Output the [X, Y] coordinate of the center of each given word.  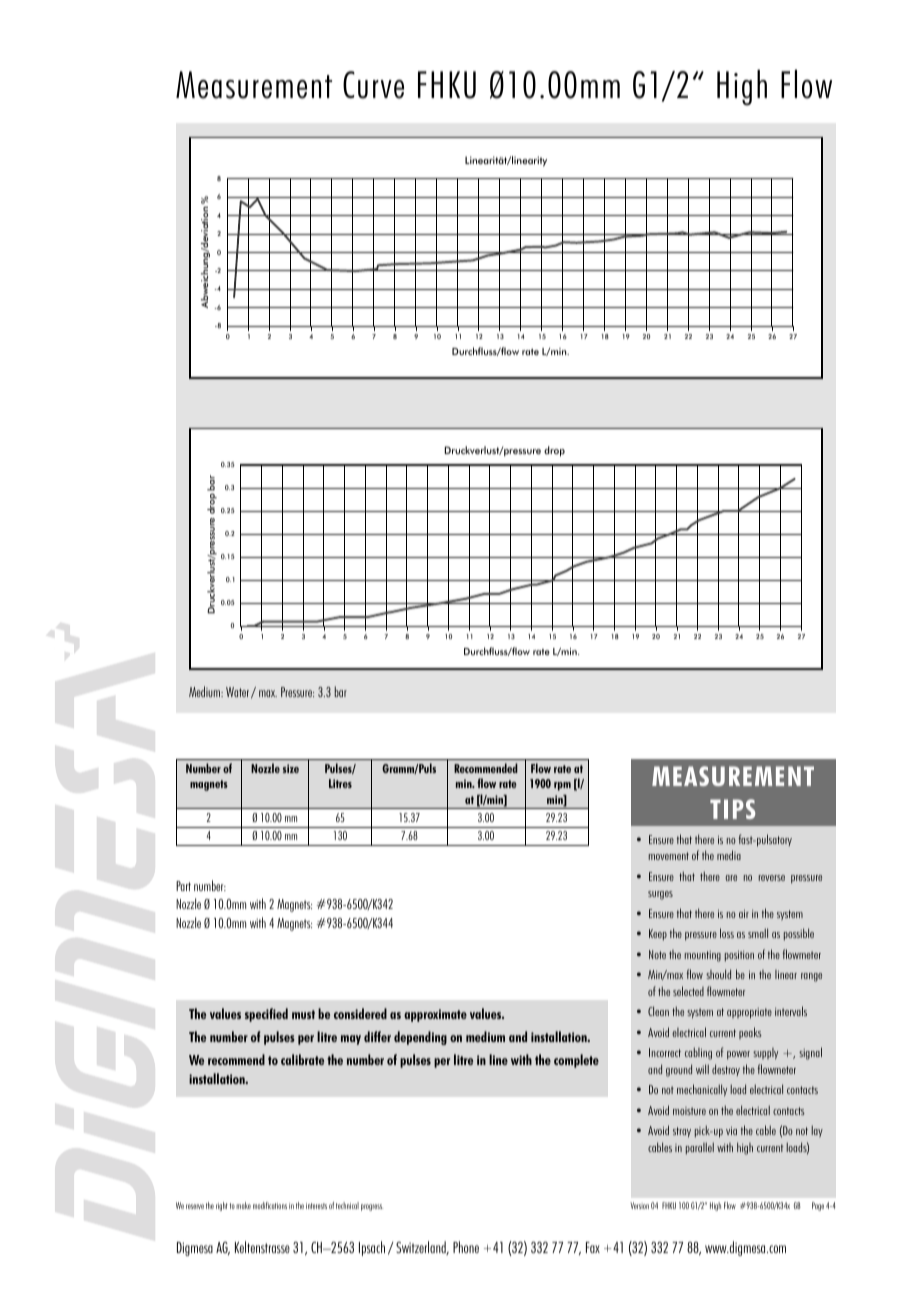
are [731, 878]
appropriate [749, 1013]
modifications [270, 1205]
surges [660, 895]
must [303, 1014]
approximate [435, 1015]
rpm [562, 786]
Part [183, 886]
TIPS [732, 809]
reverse [772, 878]
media [729, 855]
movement [669, 856]
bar [341, 691]
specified [266, 1015]
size [291, 768]
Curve [373, 85]
